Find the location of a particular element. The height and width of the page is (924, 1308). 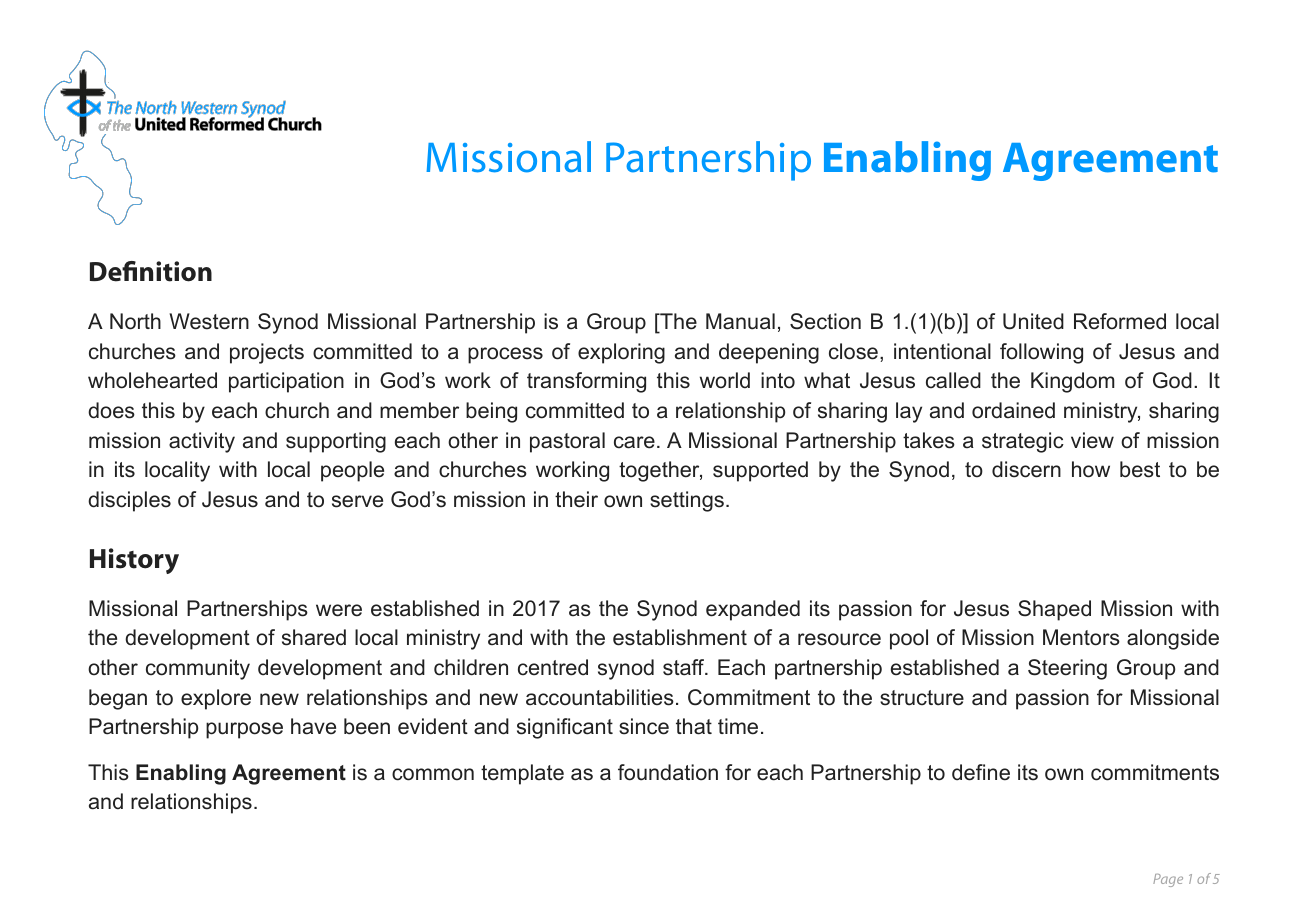

Page is located at coordinates (1168, 880).
